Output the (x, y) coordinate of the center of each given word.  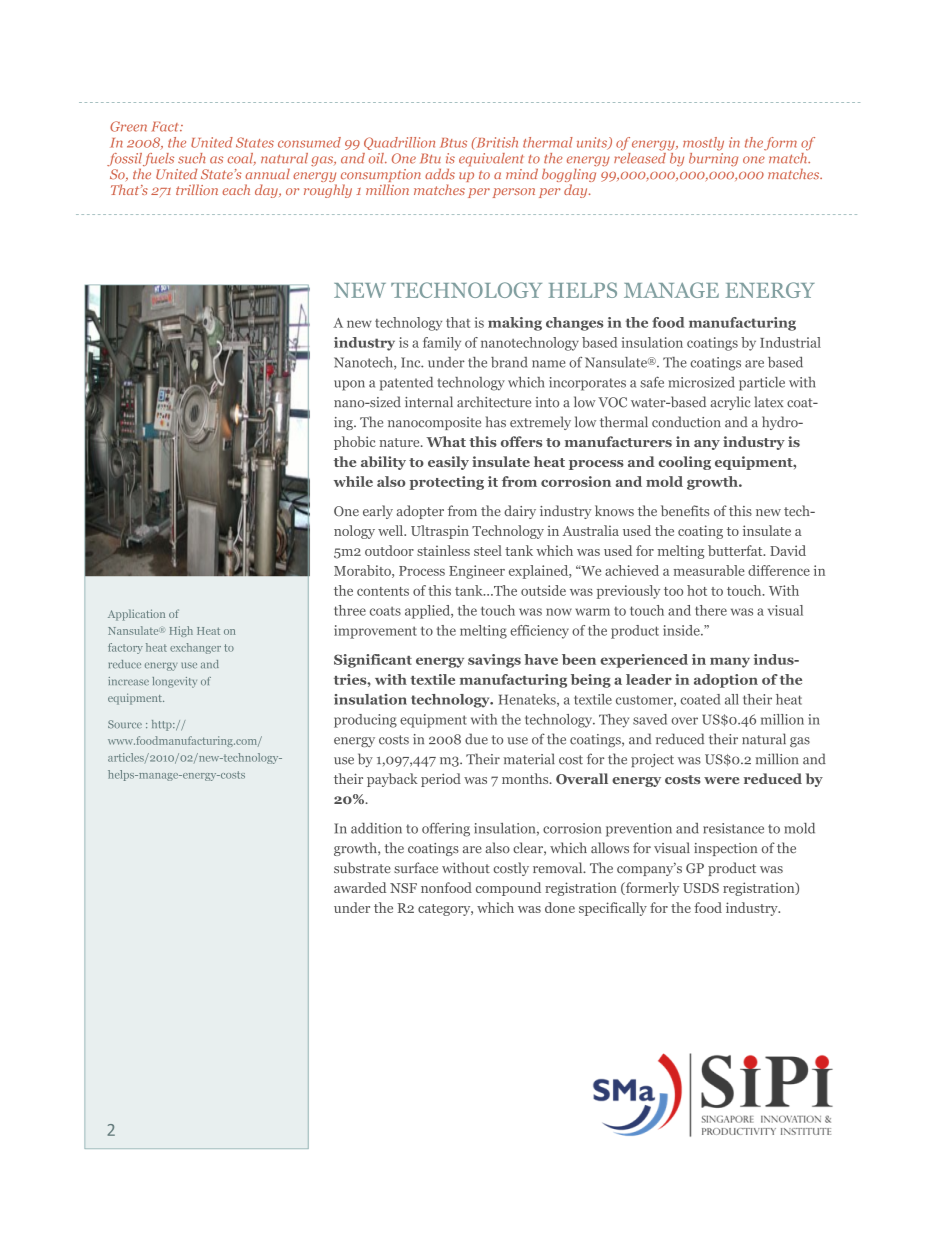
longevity (174, 682)
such (191, 158)
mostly (703, 144)
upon (349, 385)
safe (652, 382)
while (353, 481)
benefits (685, 510)
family (442, 344)
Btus (453, 143)
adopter (420, 512)
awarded (360, 887)
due (476, 739)
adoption (726, 681)
